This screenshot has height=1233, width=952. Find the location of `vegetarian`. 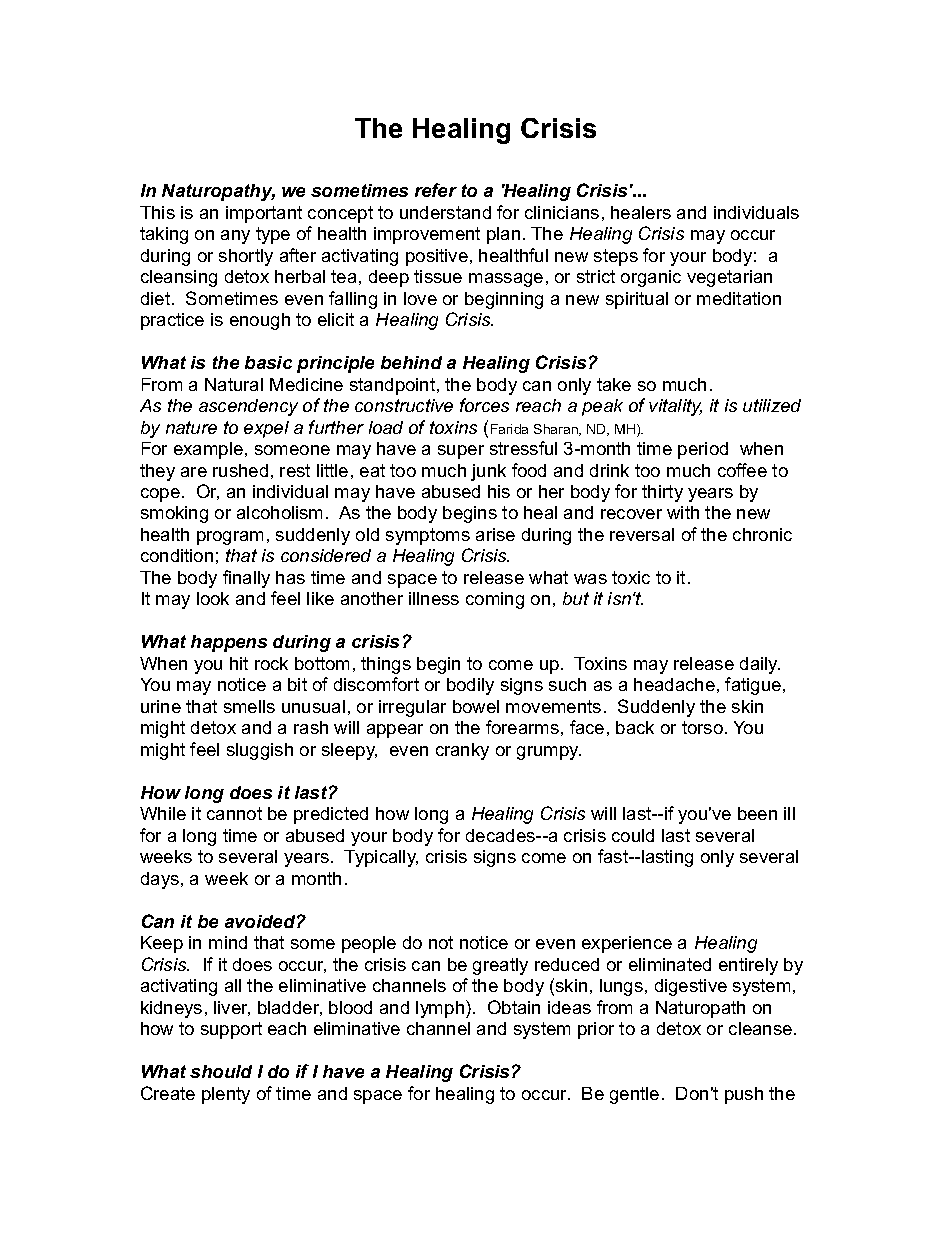

vegetarian is located at coordinates (729, 278).
